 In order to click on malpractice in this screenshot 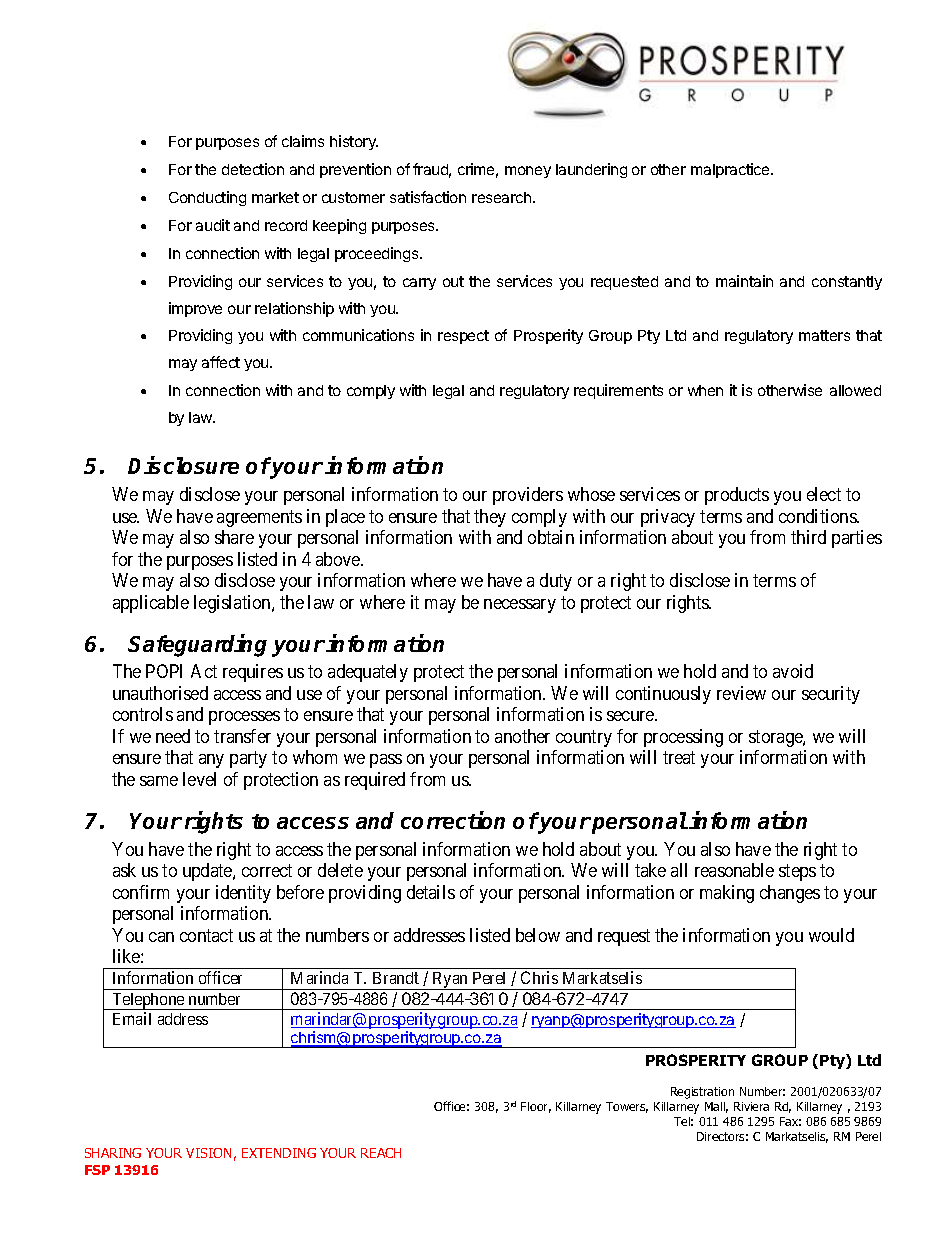, I will do `click(731, 170)`.
